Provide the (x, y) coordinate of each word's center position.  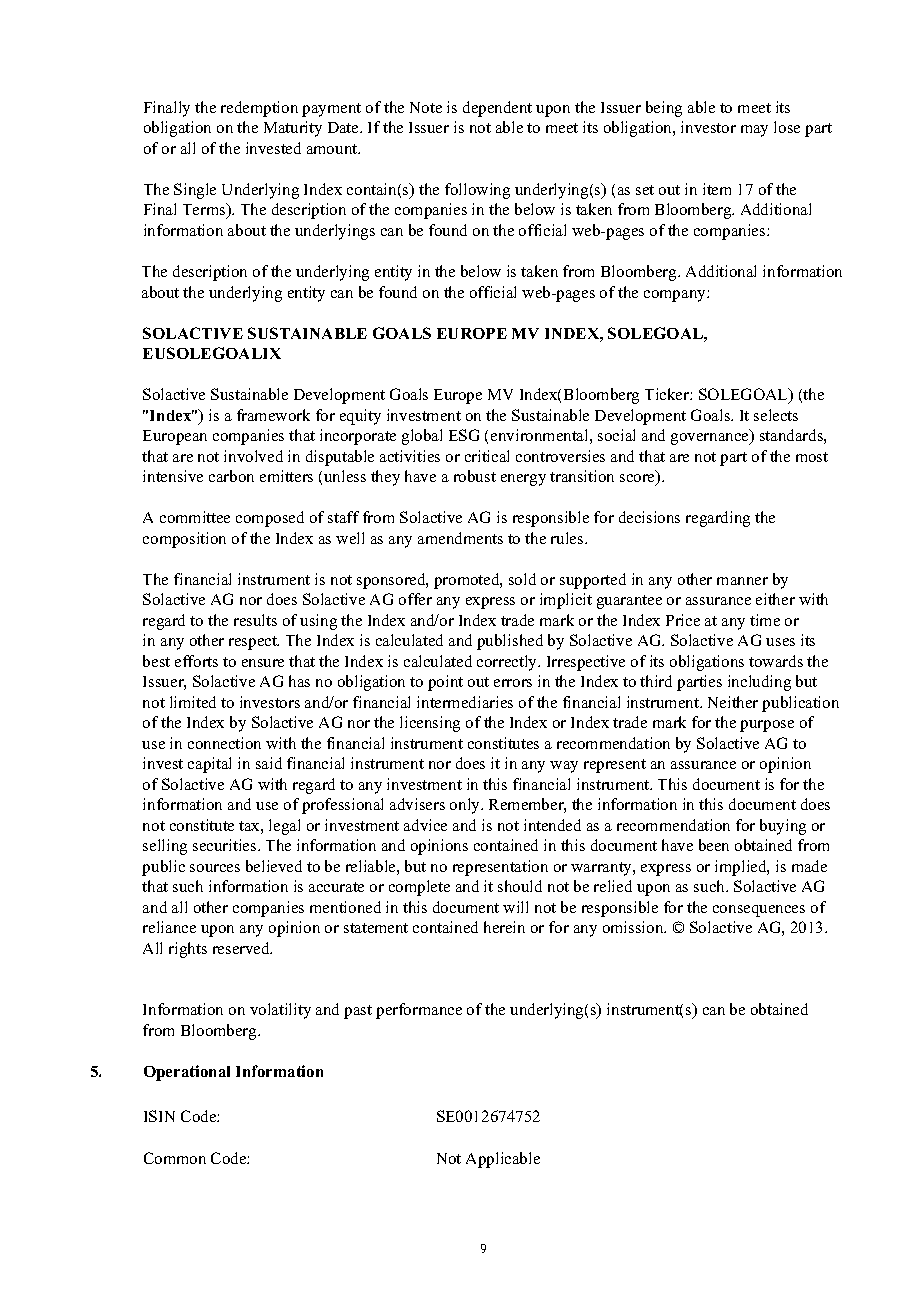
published (510, 642)
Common (175, 1158)
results (255, 620)
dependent (497, 109)
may (754, 131)
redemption (259, 109)
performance (419, 1011)
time (765, 620)
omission (634, 927)
